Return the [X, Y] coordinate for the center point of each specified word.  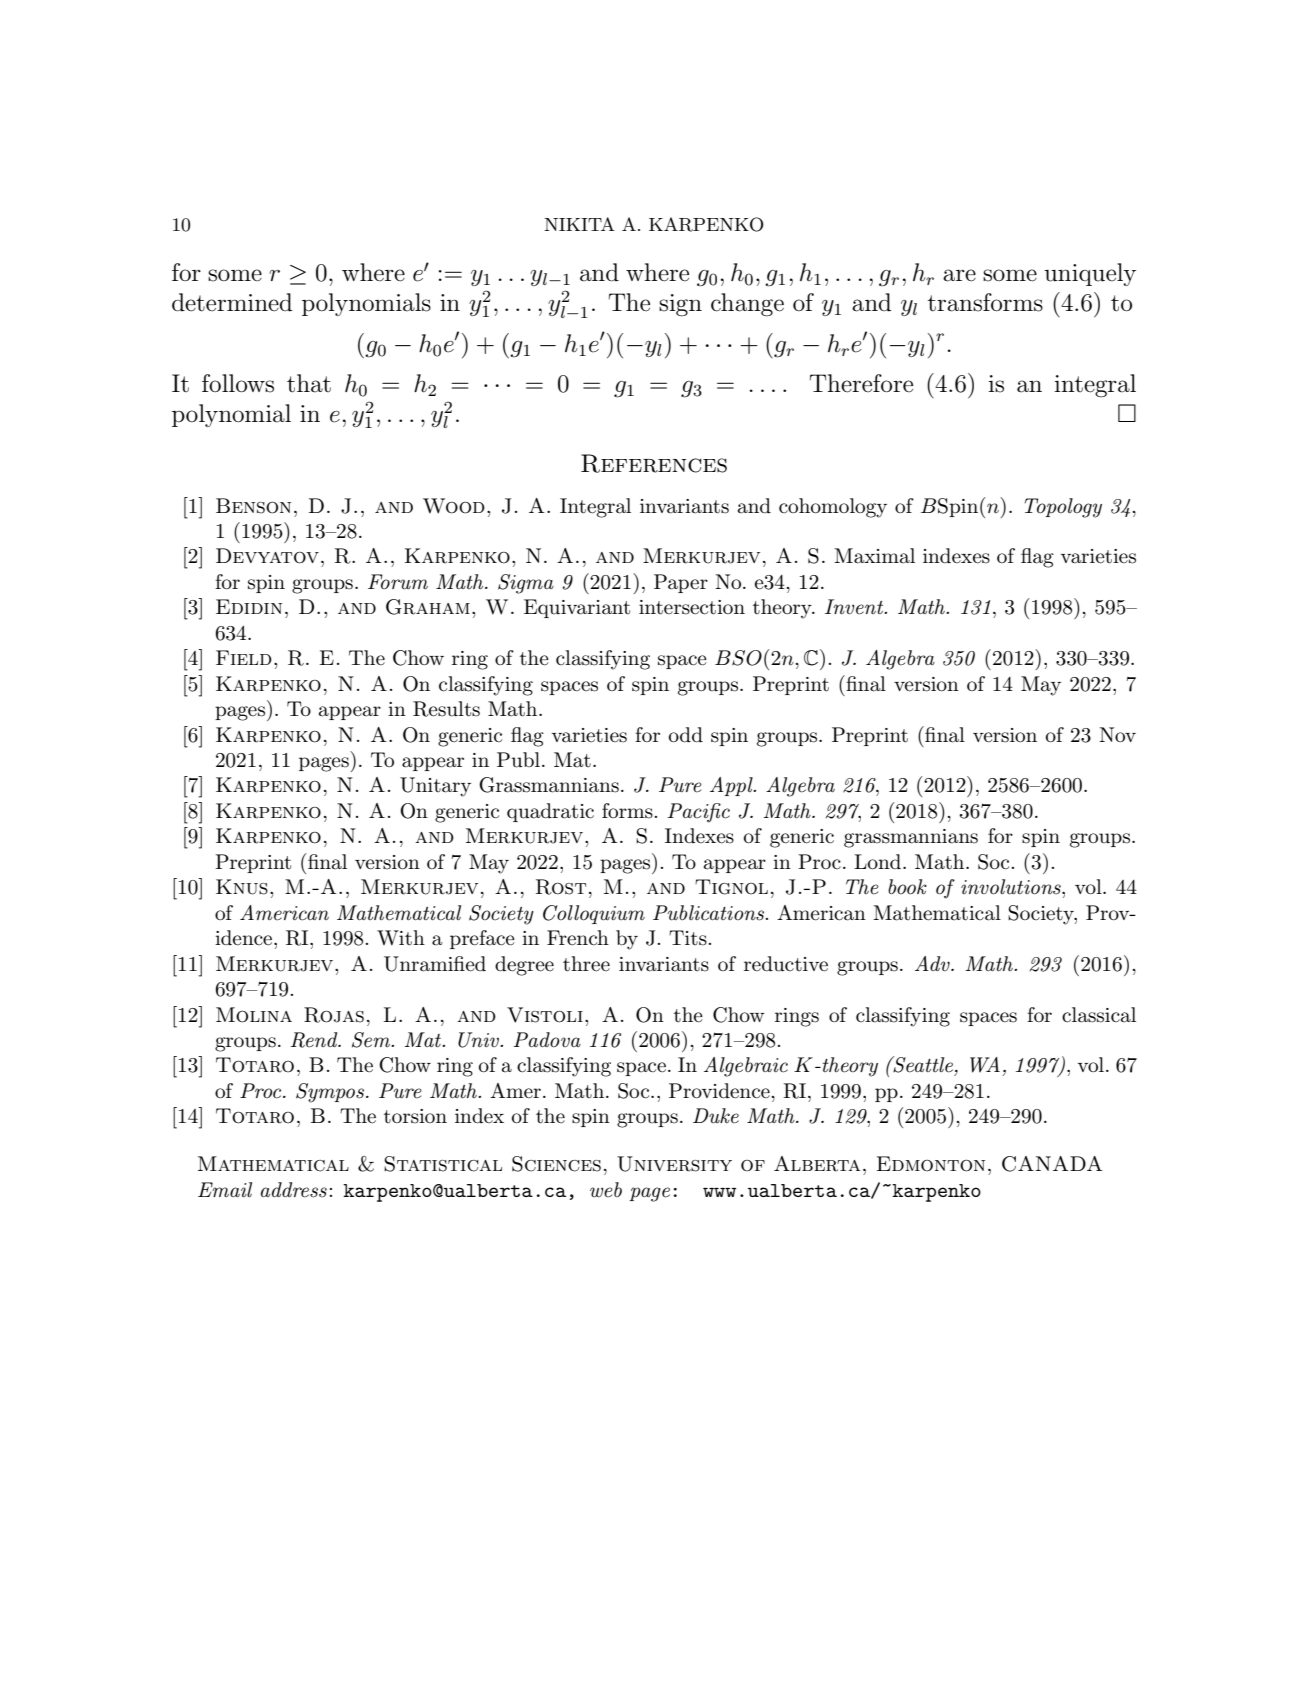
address [294, 1190]
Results [446, 709]
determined [232, 302]
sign [680, 305]
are [959, 275]
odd [686, 735]
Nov [1117, 734]
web [606, 1190]
